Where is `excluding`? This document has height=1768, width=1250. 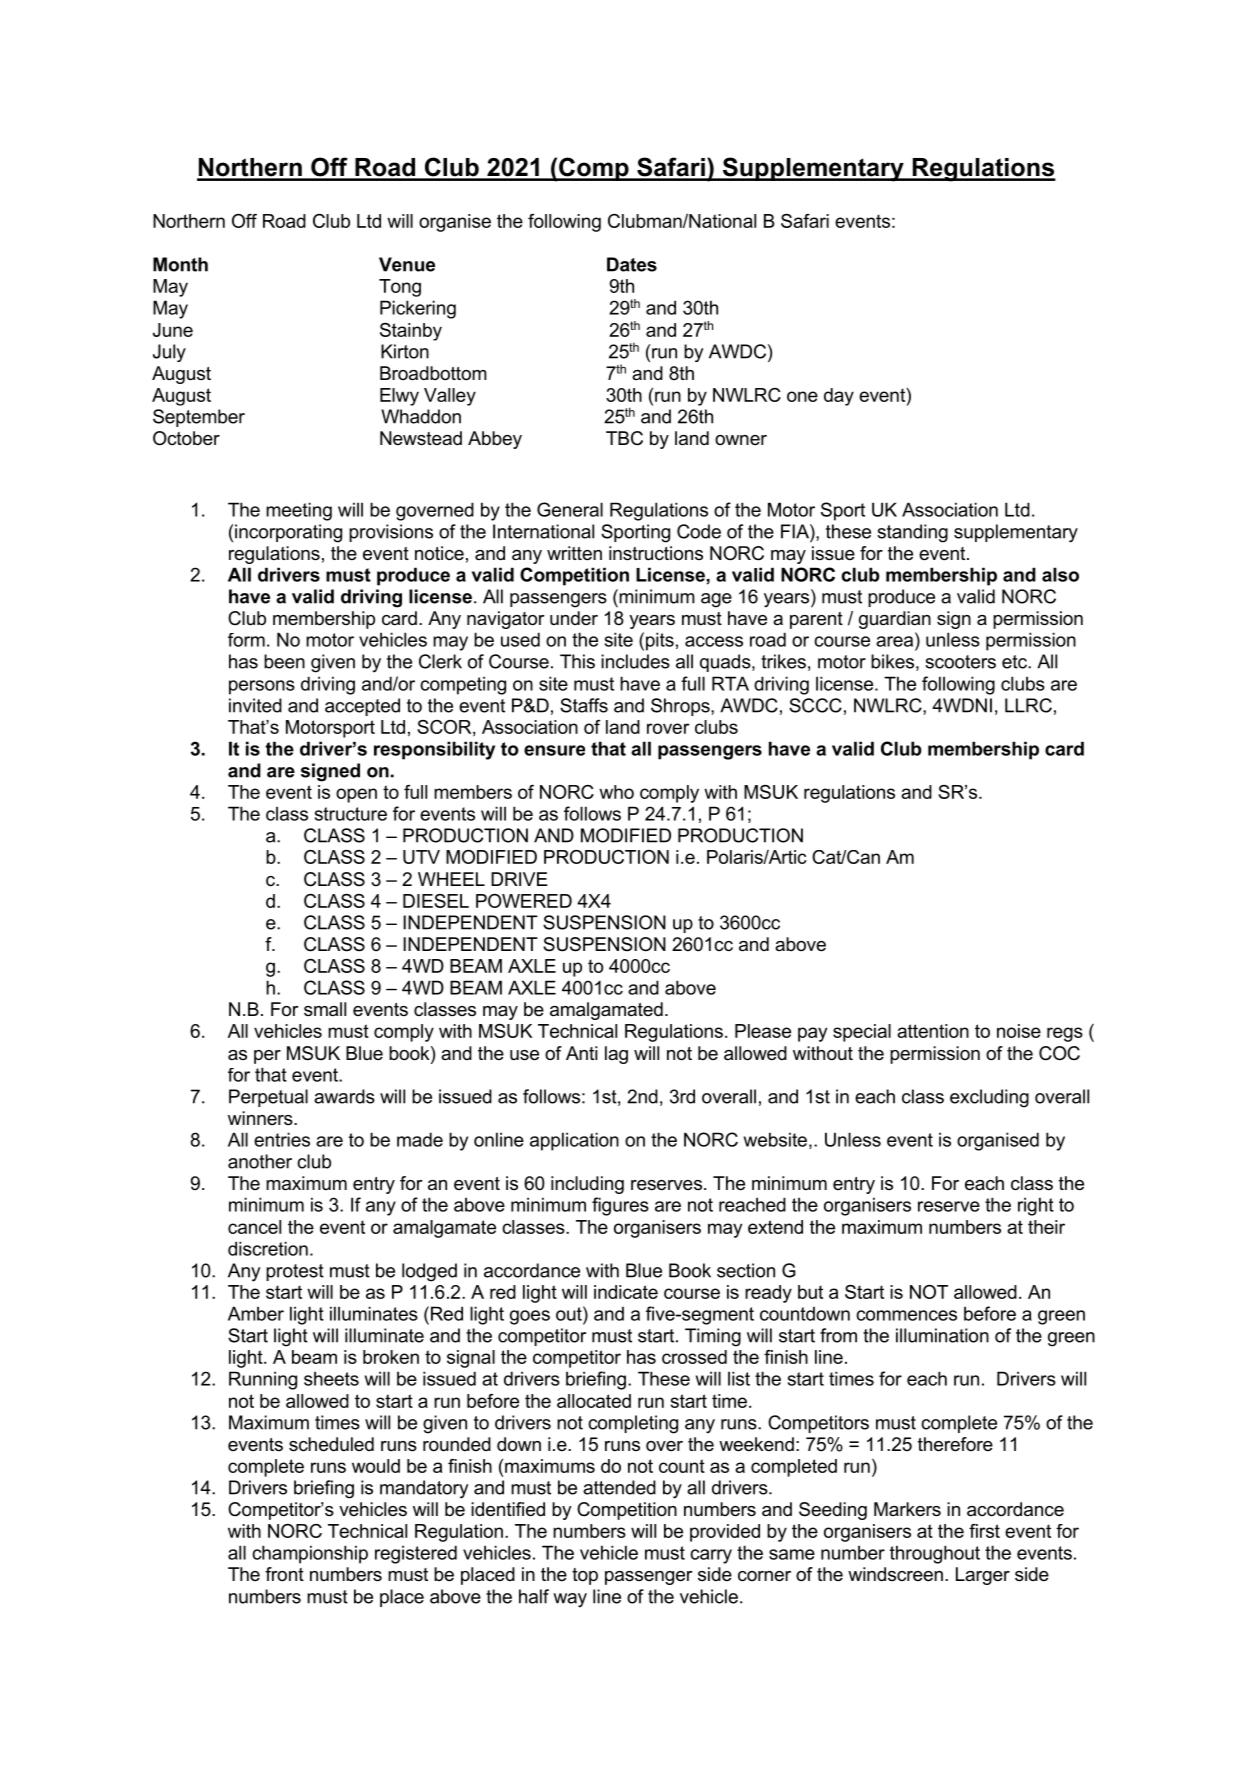 excluding is located at coordinates (989, 1098).
